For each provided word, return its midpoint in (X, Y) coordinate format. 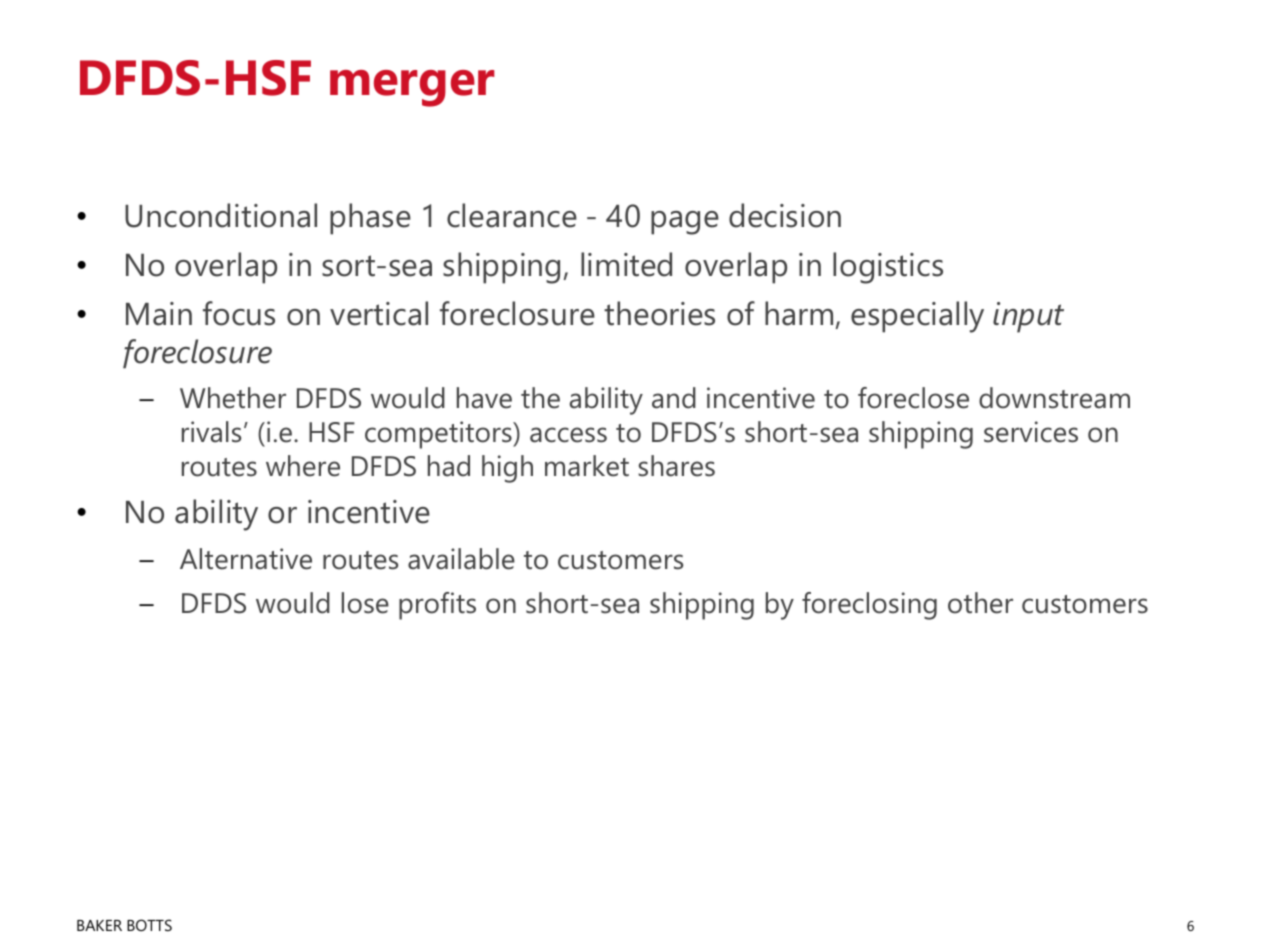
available (461, 559)
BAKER (99, 925)
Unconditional (221, 215)
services (1031, 432)
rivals (211, 432)
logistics (888, 268)
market (587, 466)
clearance (512, 215)
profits (437, 606)
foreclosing (869, 606)
